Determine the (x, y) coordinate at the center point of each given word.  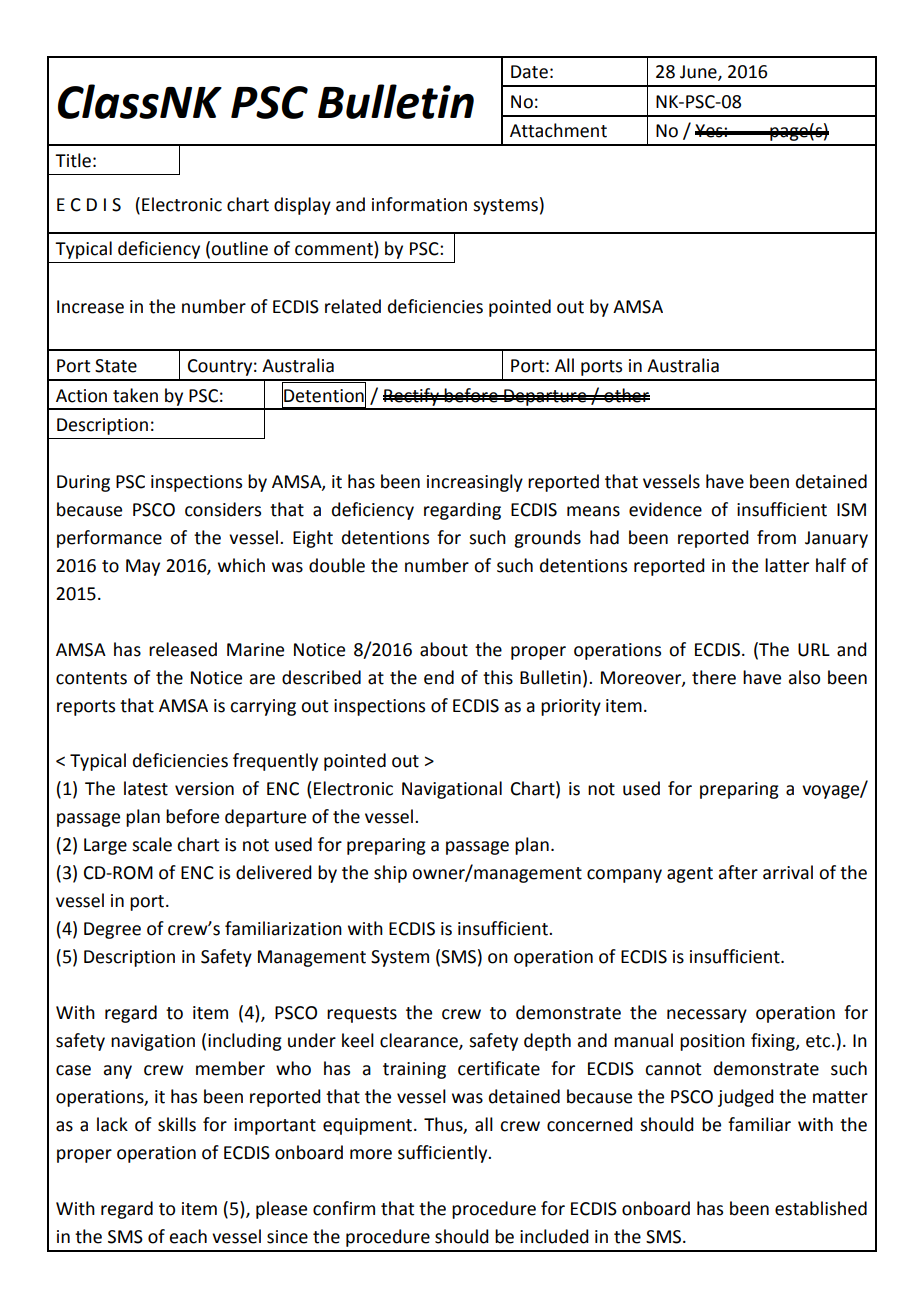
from (776, 537)
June (699, 73)
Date (529, 72)
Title (73, 160)
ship (390, 874)
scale (152, 844)
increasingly (475, 483)
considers (223, 509)
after (738, 872)
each (188, 1236)
